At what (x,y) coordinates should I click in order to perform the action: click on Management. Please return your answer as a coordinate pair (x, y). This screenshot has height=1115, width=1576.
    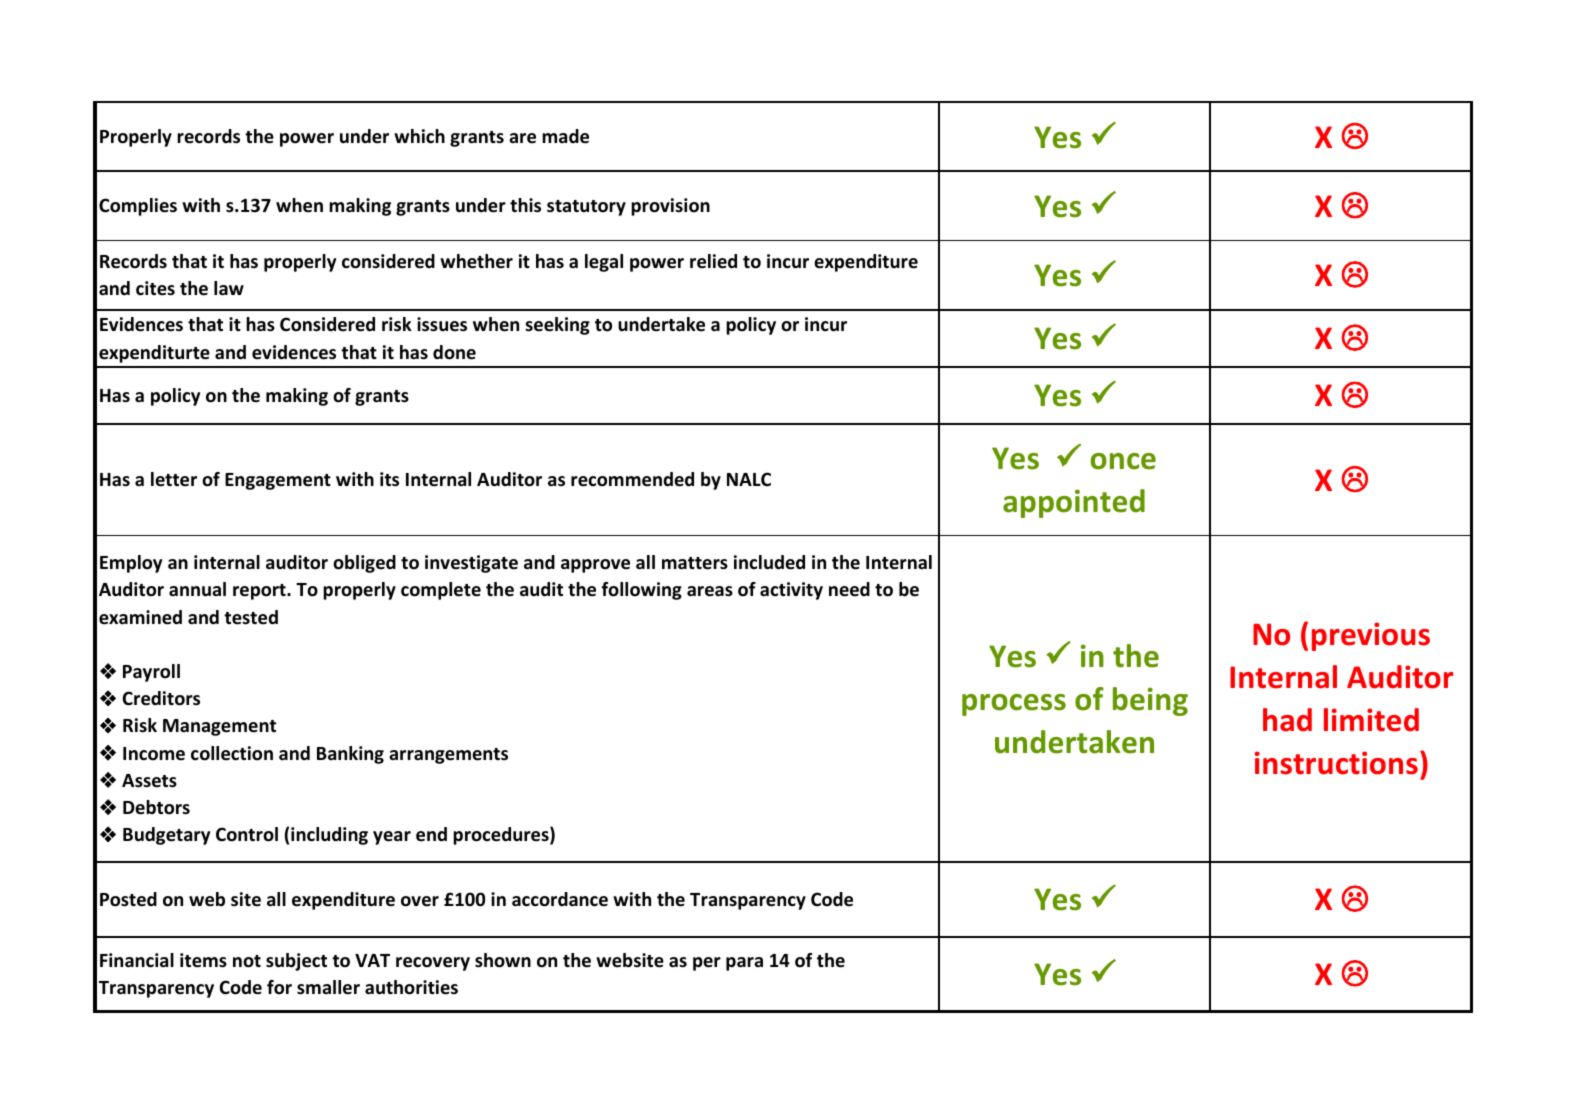
    Looking at the image, I should click on (219, 727).
